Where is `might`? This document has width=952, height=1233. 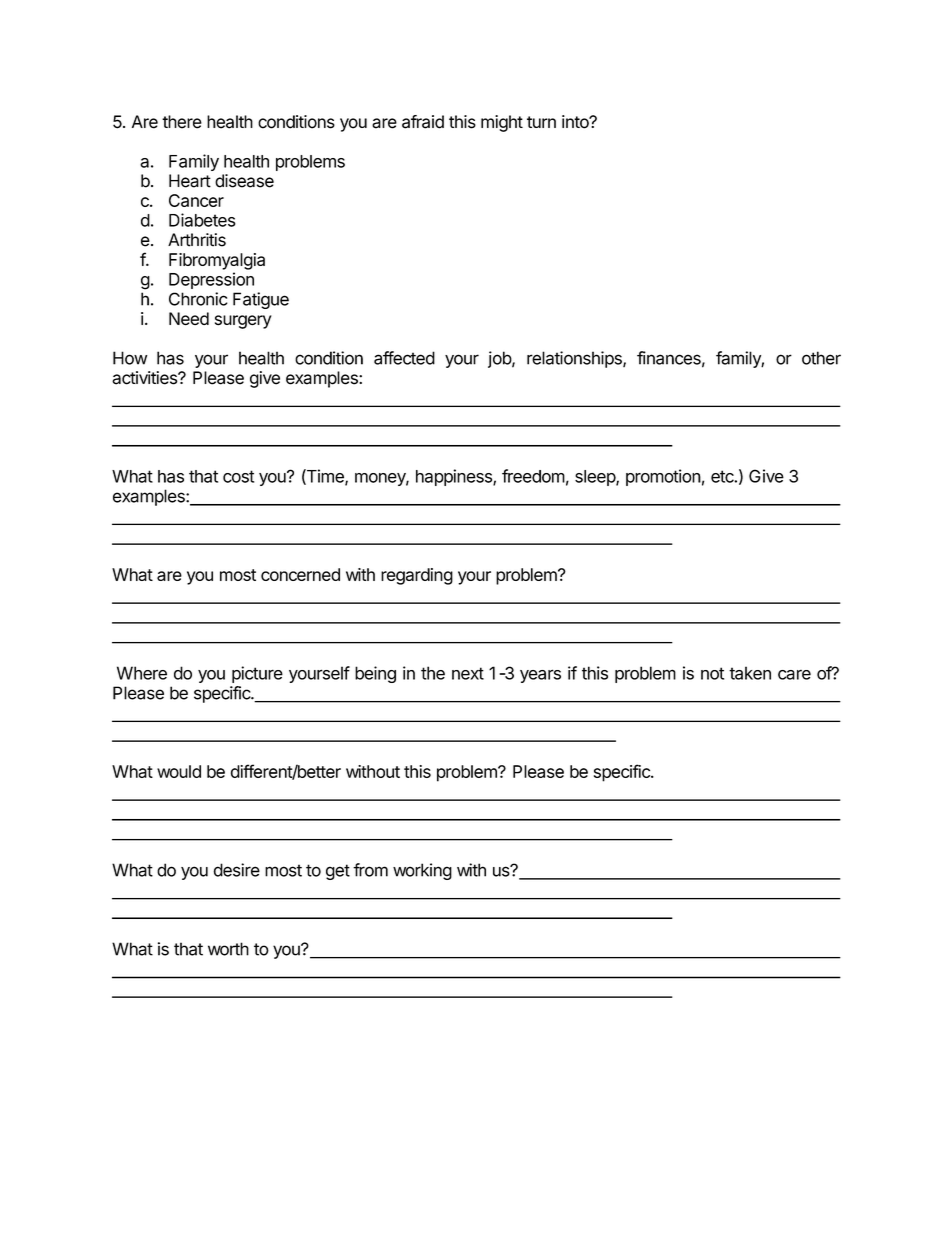
might is located at coordinates (502, 123).
